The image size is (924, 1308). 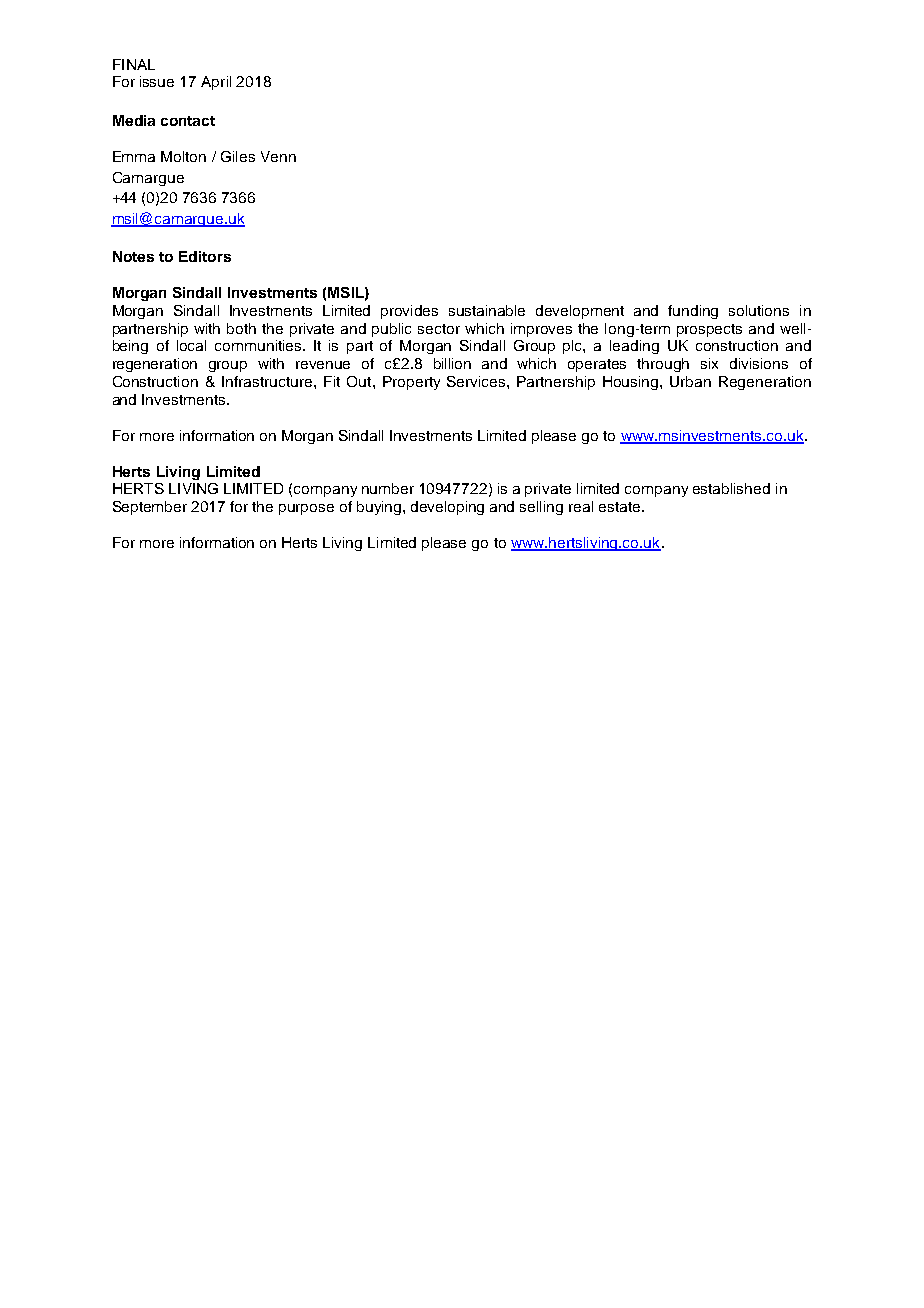 I want to click on Venn, so click(x=278, y=156).
